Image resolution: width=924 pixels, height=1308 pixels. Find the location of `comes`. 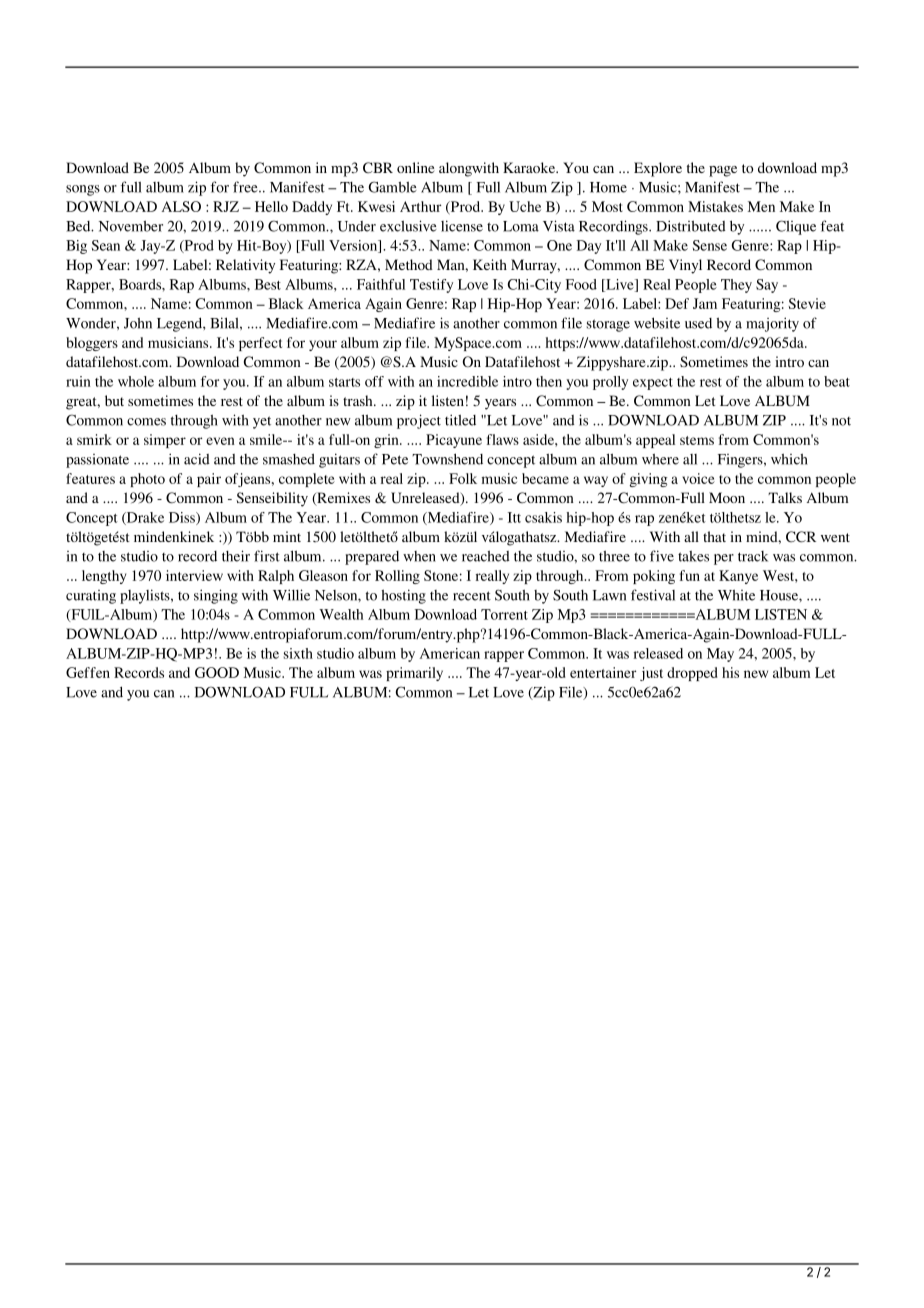

comes is located at coordinates (146, 422).
